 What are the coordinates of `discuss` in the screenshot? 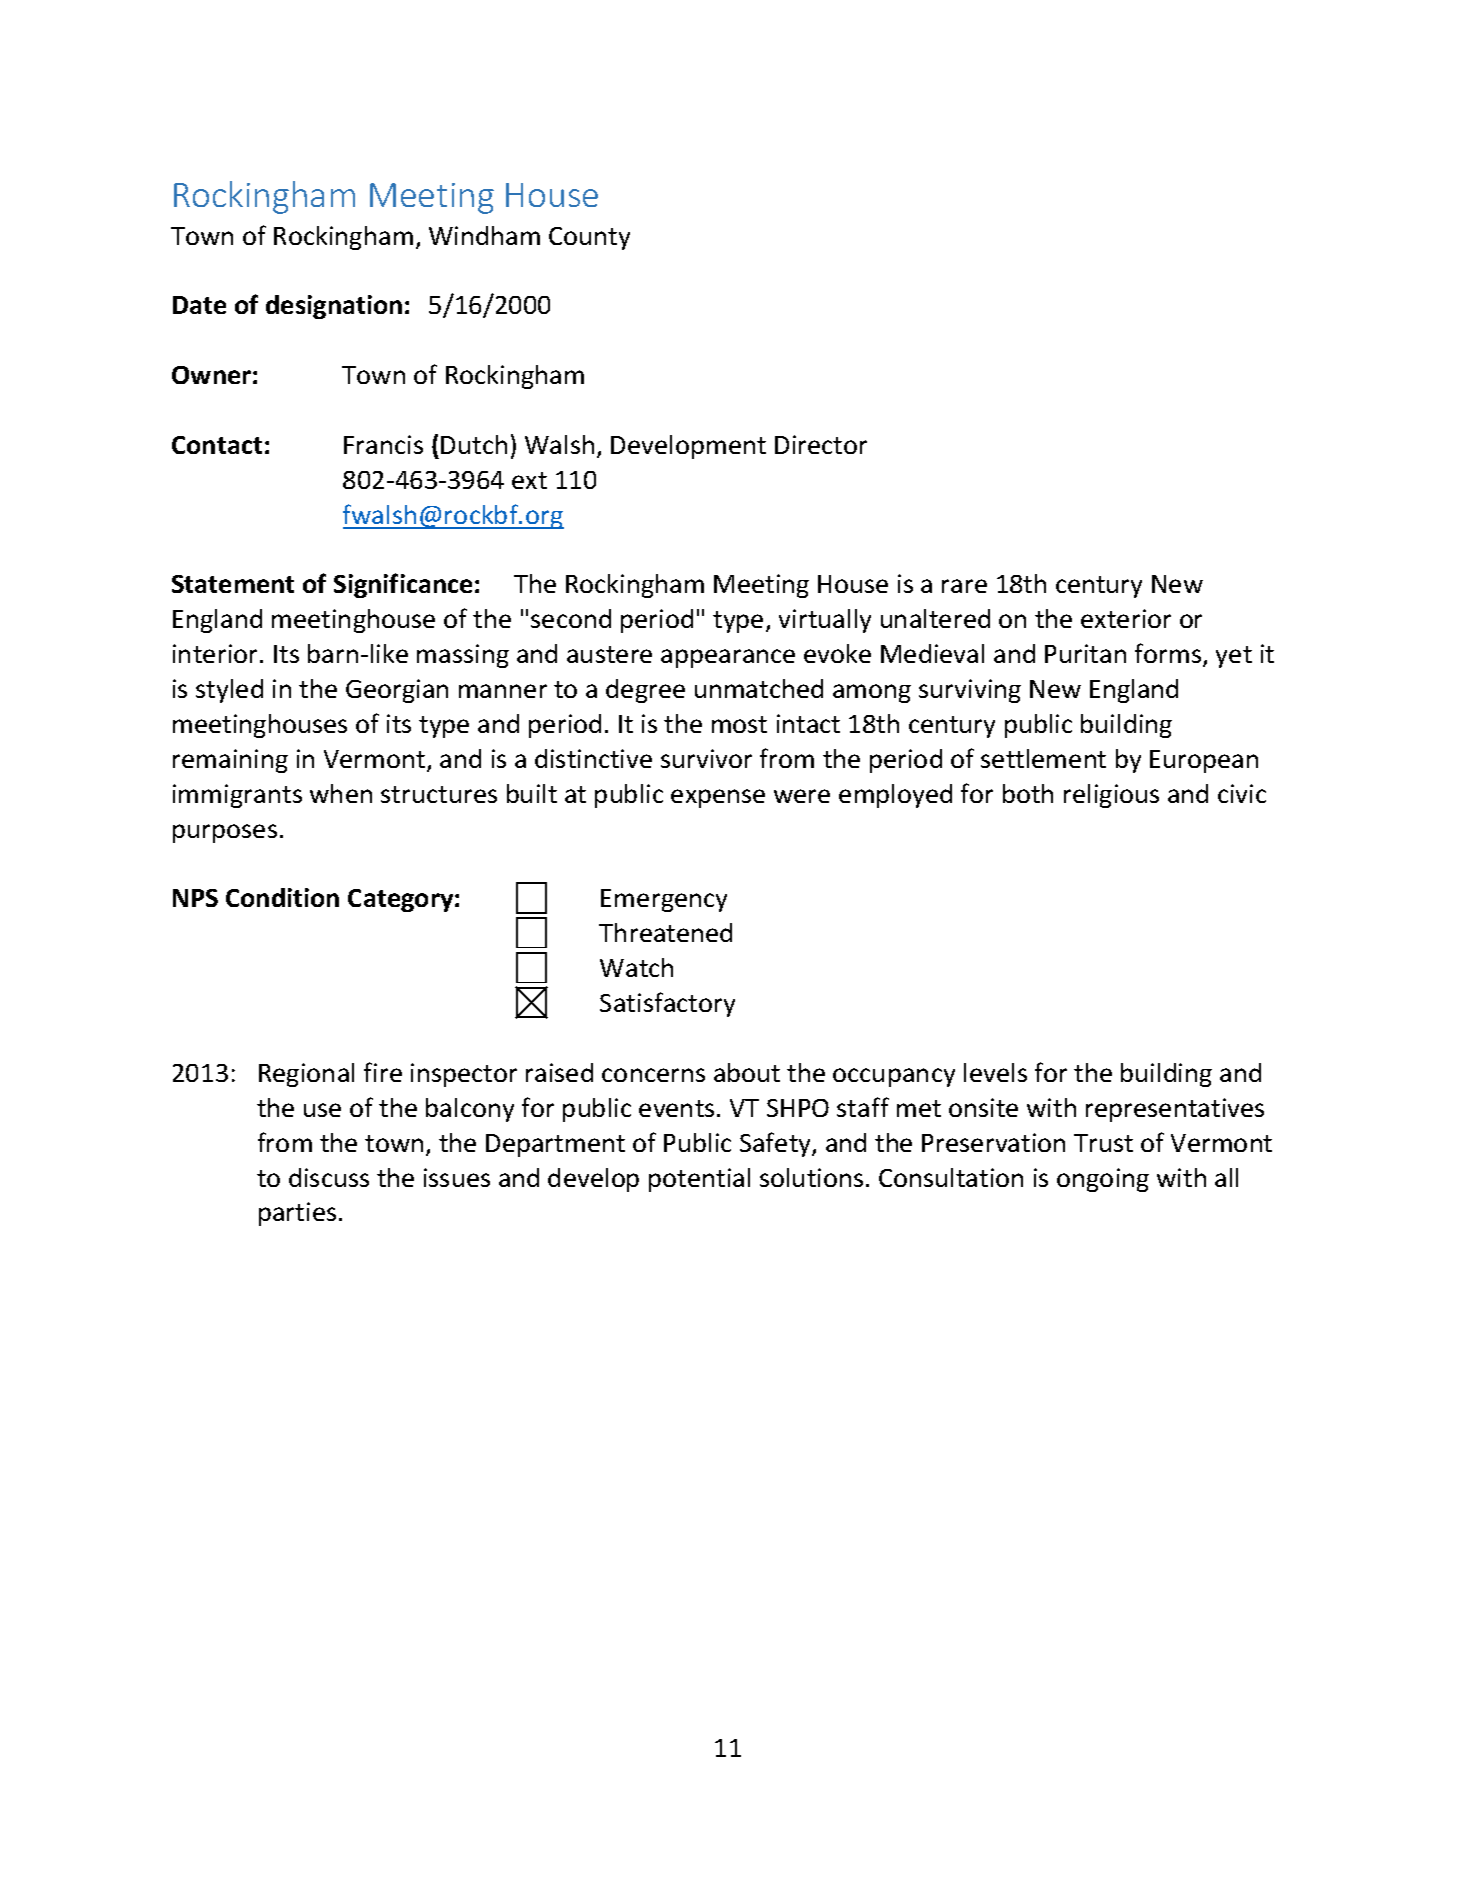 It's located at (329, 1177).
